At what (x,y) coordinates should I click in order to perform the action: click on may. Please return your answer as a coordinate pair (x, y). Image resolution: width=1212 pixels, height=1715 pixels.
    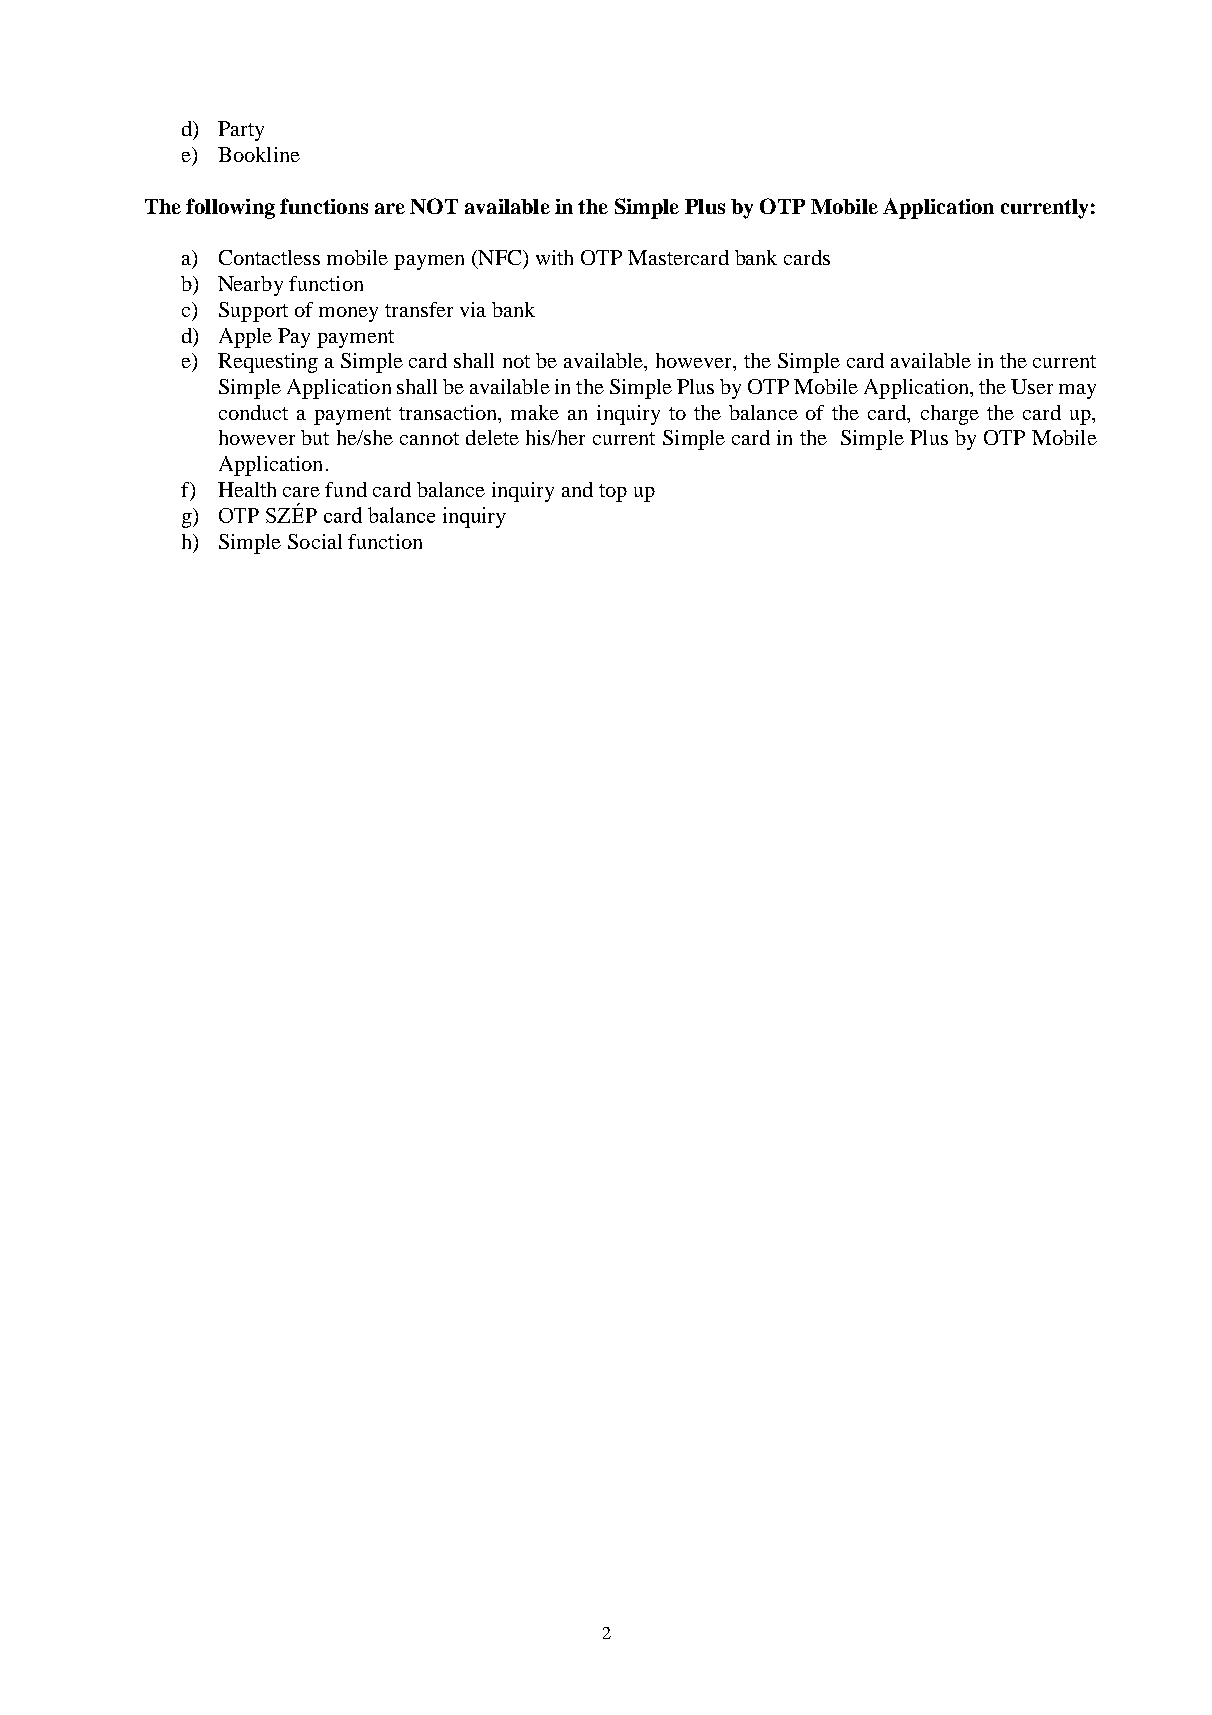
    Looking at the image, I should click on (1077, 391).
